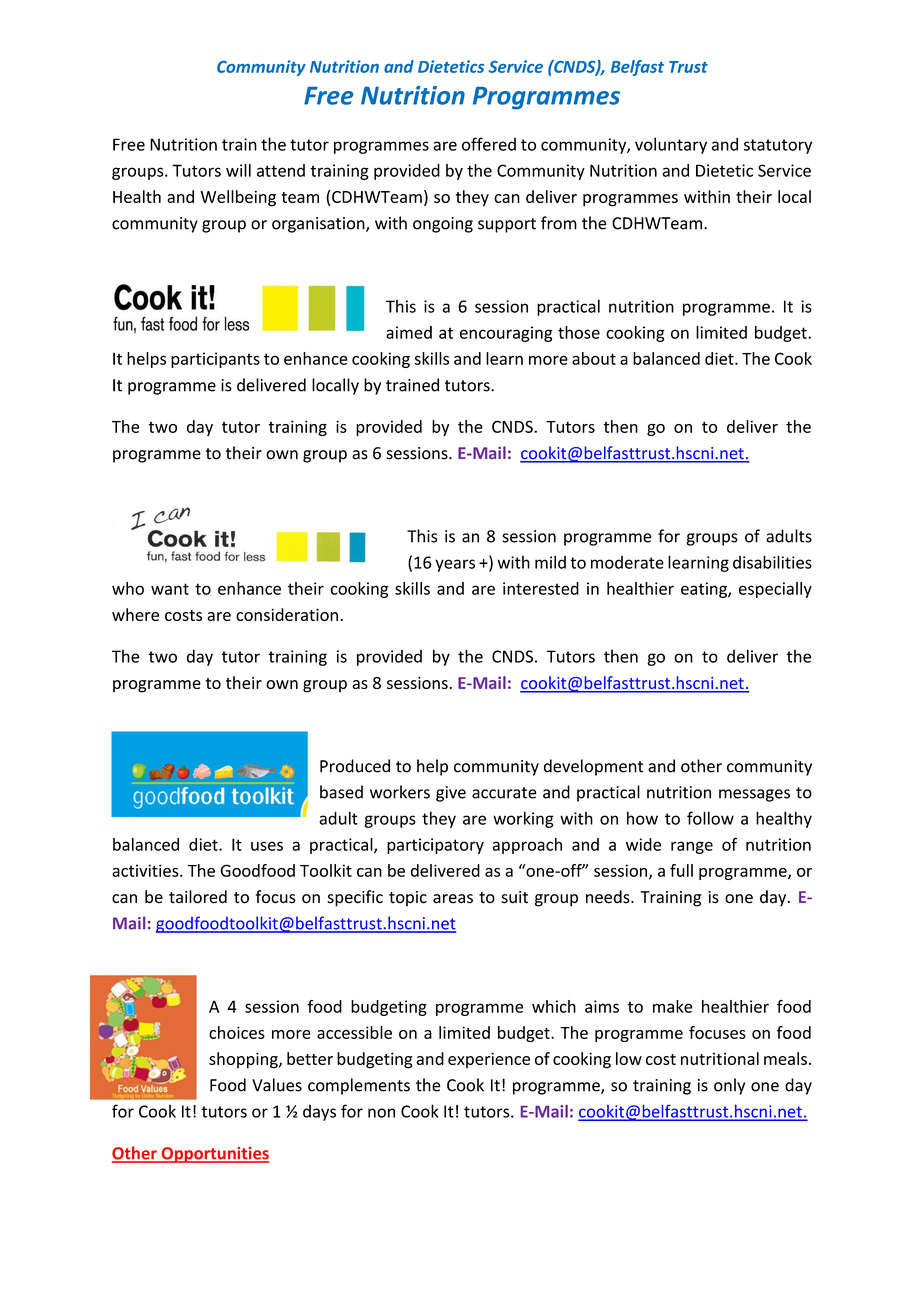 This document has height=1308, width=924. I want to click on Opportunities, so click(214, 1155).
